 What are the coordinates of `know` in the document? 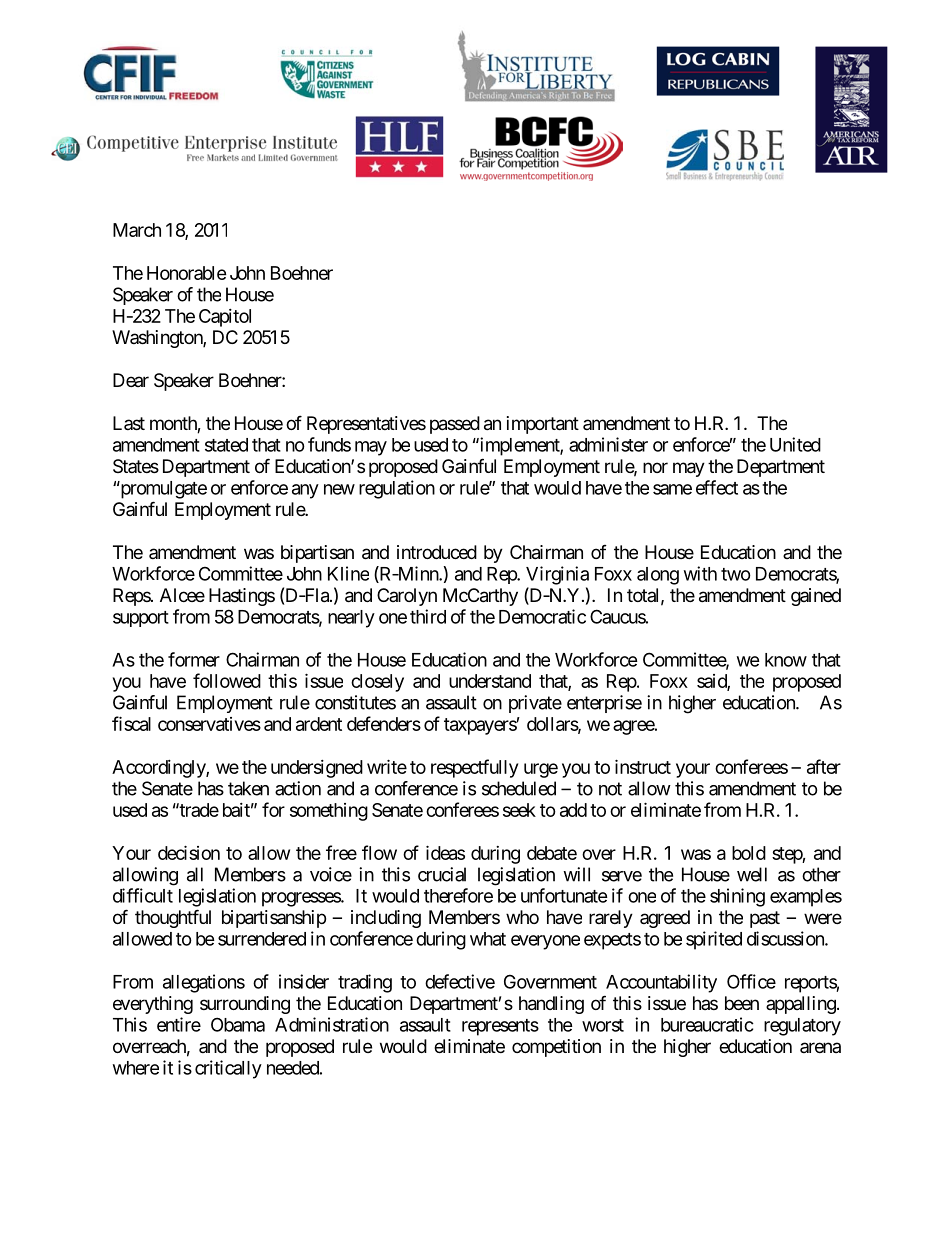 It's located at (786, 660).
